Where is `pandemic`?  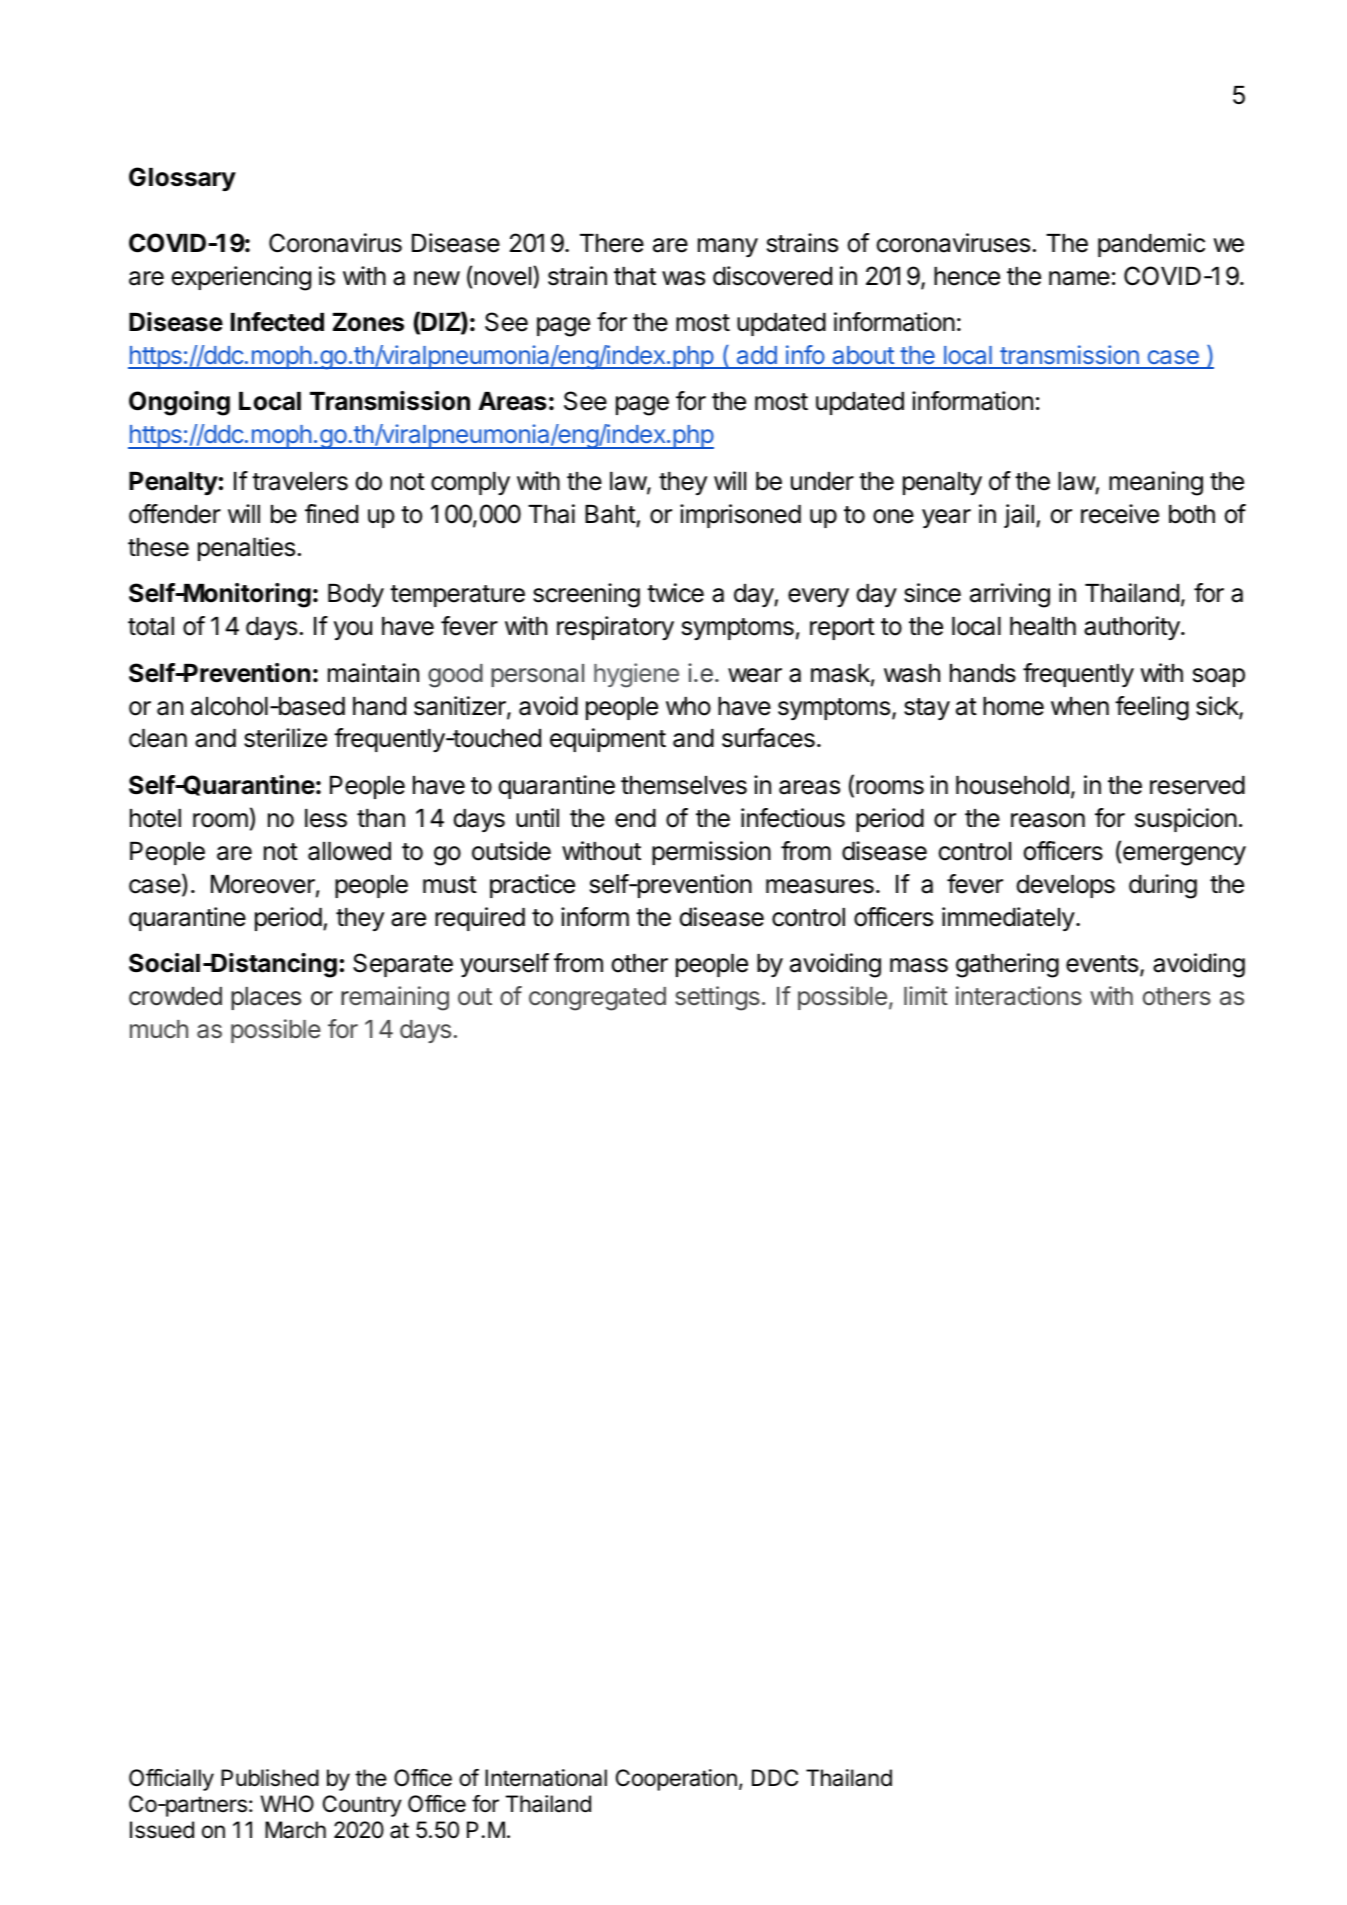
pandemic is located at coordinates (1151, 245).
